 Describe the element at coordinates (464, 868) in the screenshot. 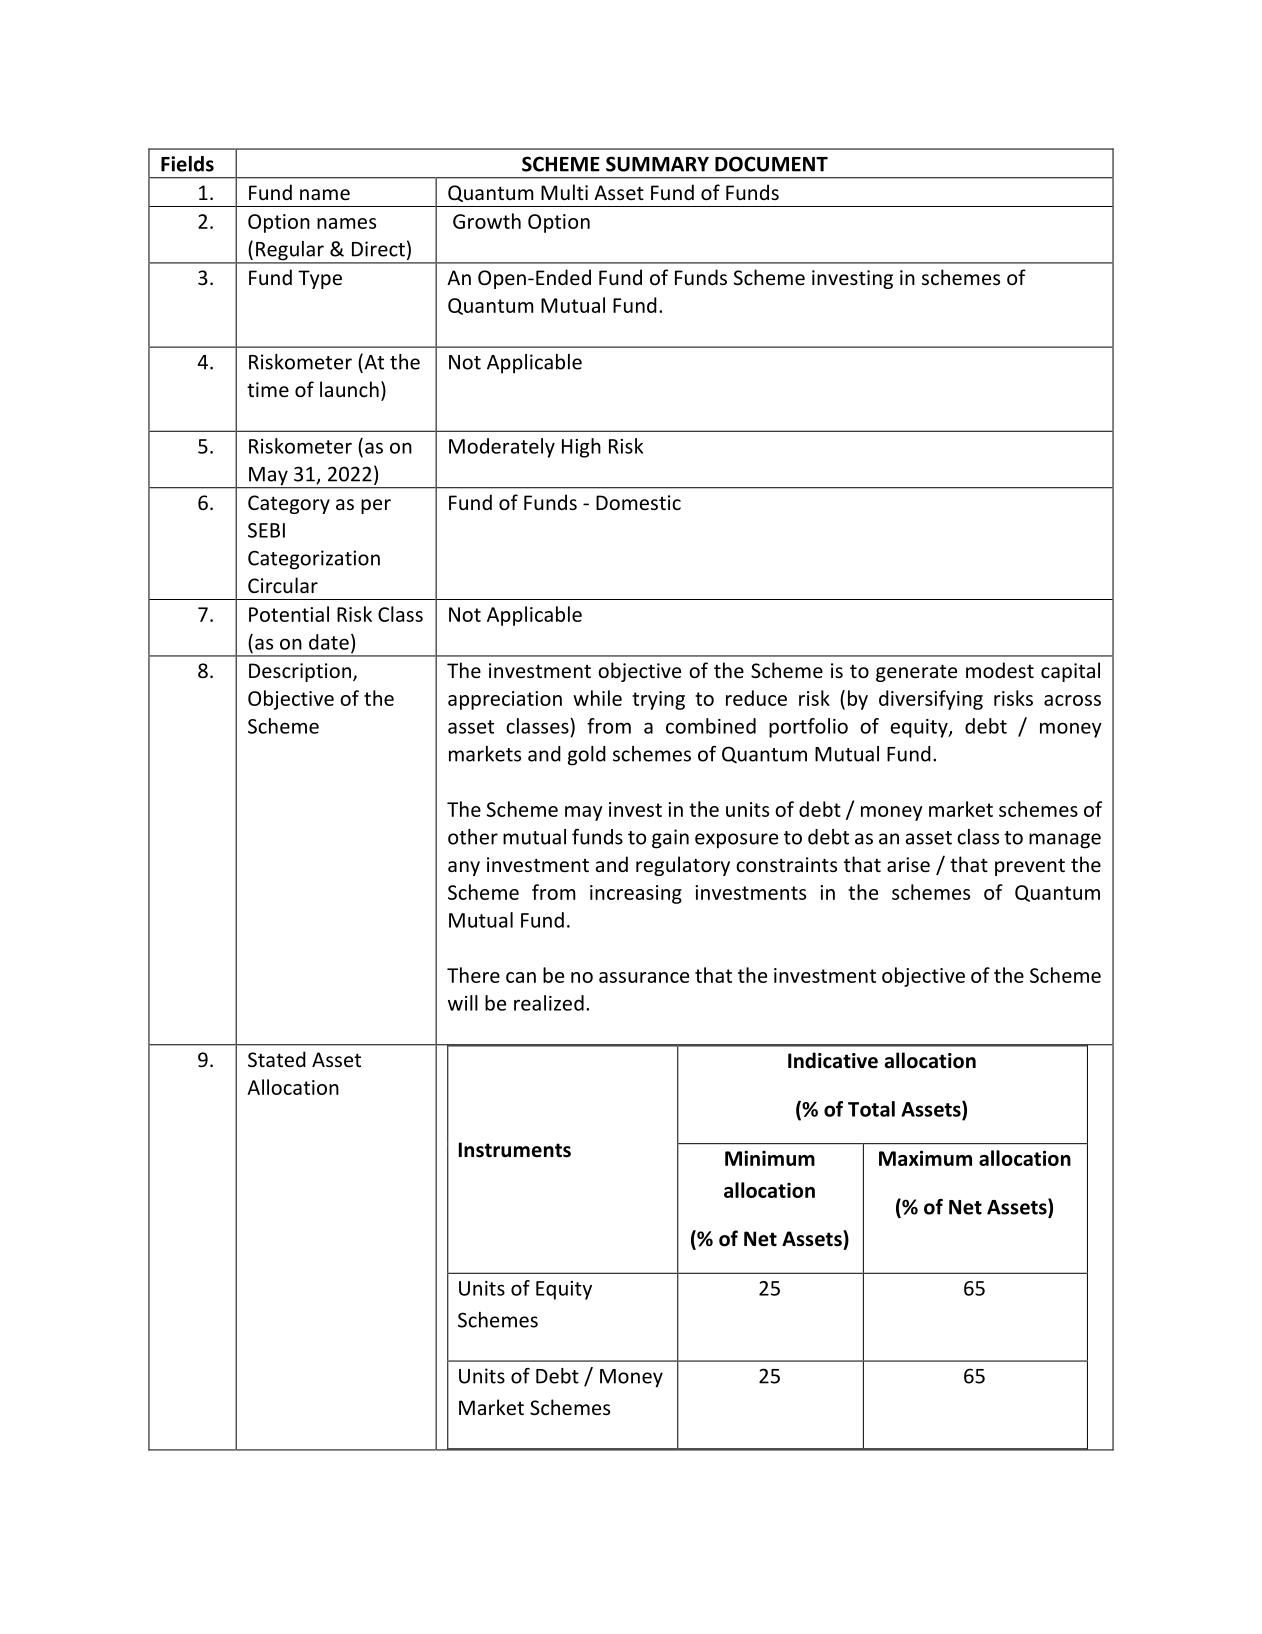

I see `any` at that location.
